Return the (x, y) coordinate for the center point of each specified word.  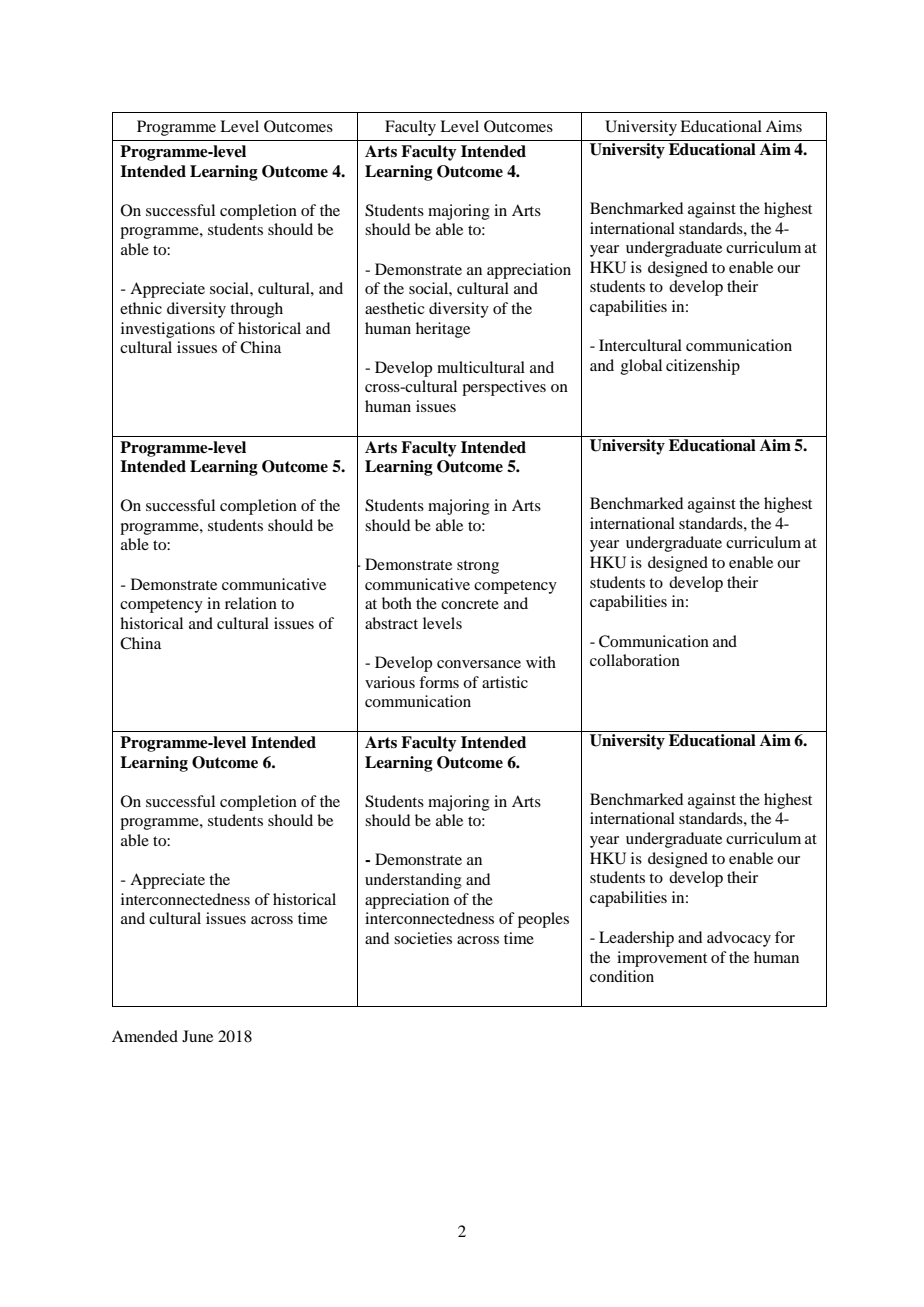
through (256, 310)
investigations (168, 330)
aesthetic (394, 308)
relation (251, 603)
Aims (784, 126)
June (197, 1036)
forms (439, 682)
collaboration (635, 660)
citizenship (703, 367)
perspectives (504, 388)
